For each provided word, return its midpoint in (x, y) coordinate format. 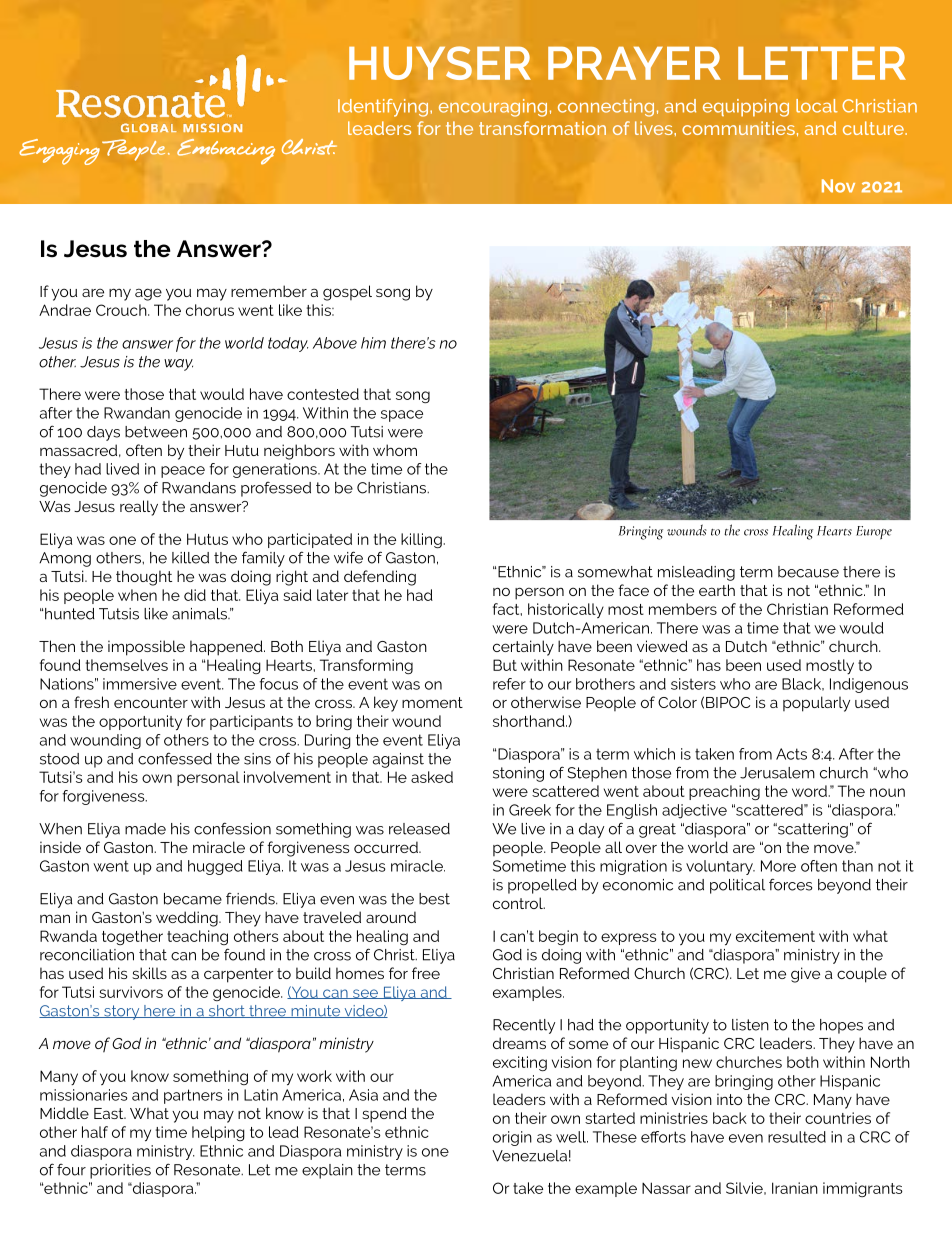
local (817, 106)
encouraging (493, 108)
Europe (874, 533)
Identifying (383, 108)
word (809, 791)
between (156, 432)
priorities (120, 1171)
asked (432, 777)
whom (395, 450)
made (145, 829)
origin (512, 1138)
